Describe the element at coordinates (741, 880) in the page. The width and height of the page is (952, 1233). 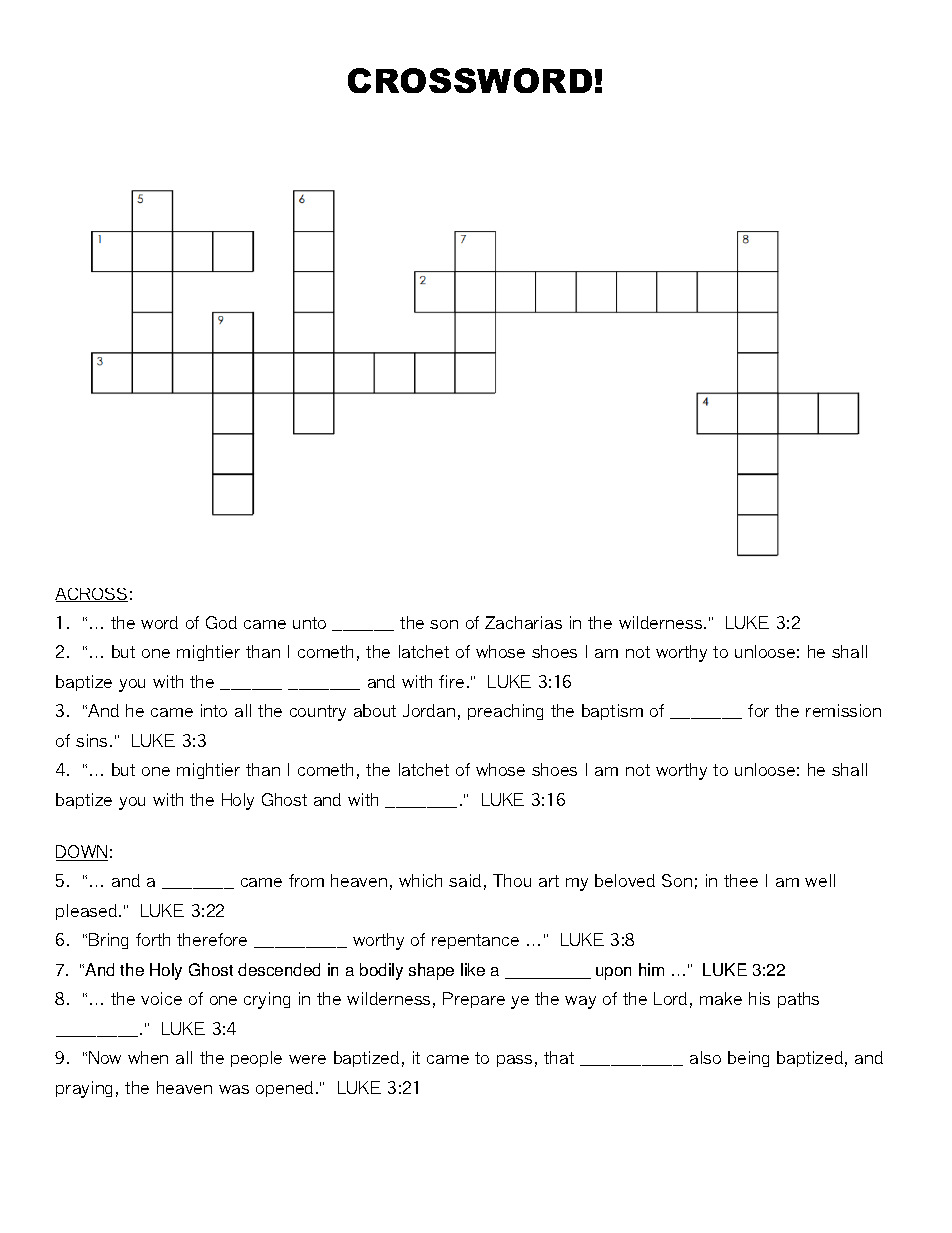
I see `thee` at that location.
